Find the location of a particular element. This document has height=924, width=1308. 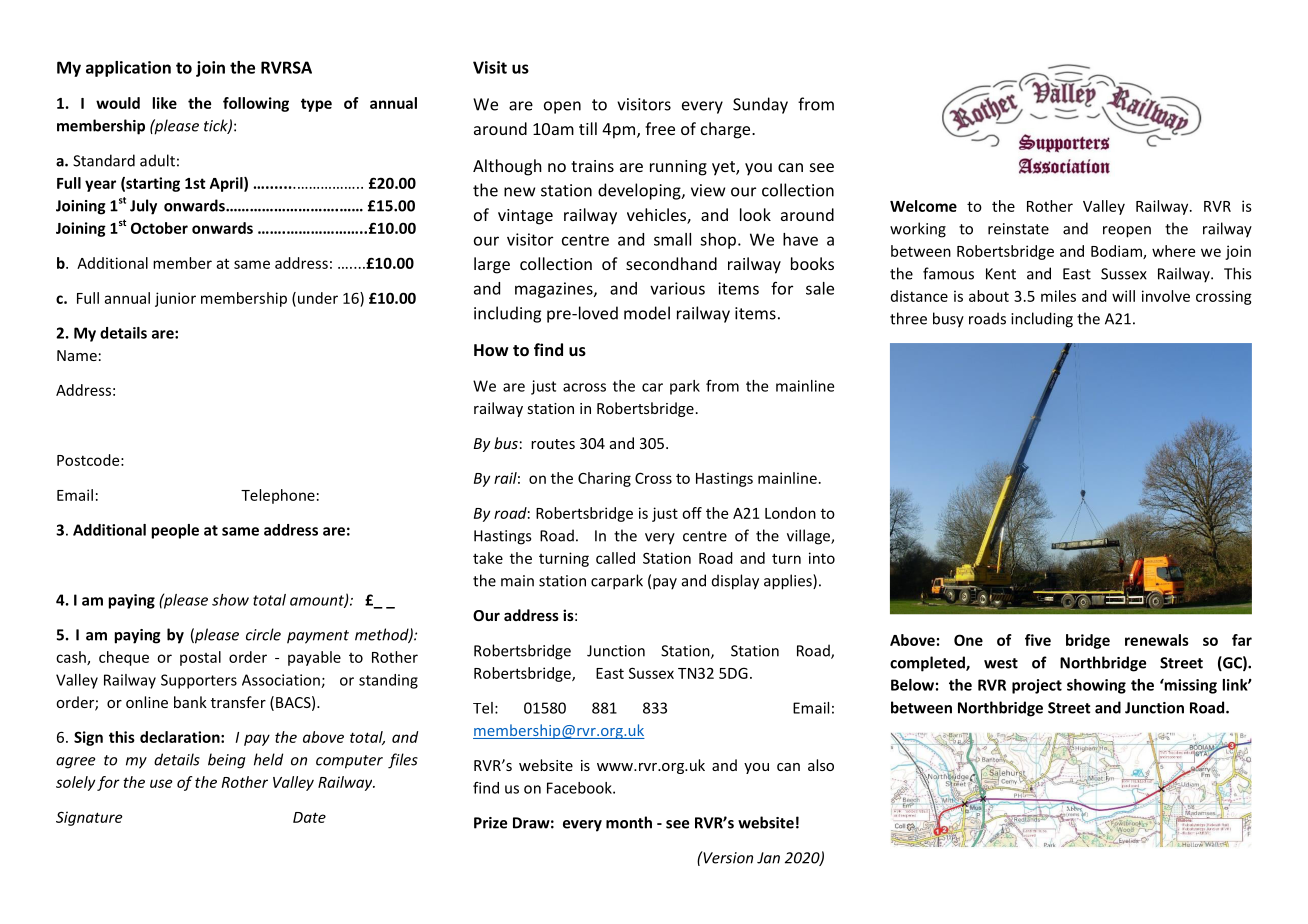

renewals is located at coordinates (1157, 640).
